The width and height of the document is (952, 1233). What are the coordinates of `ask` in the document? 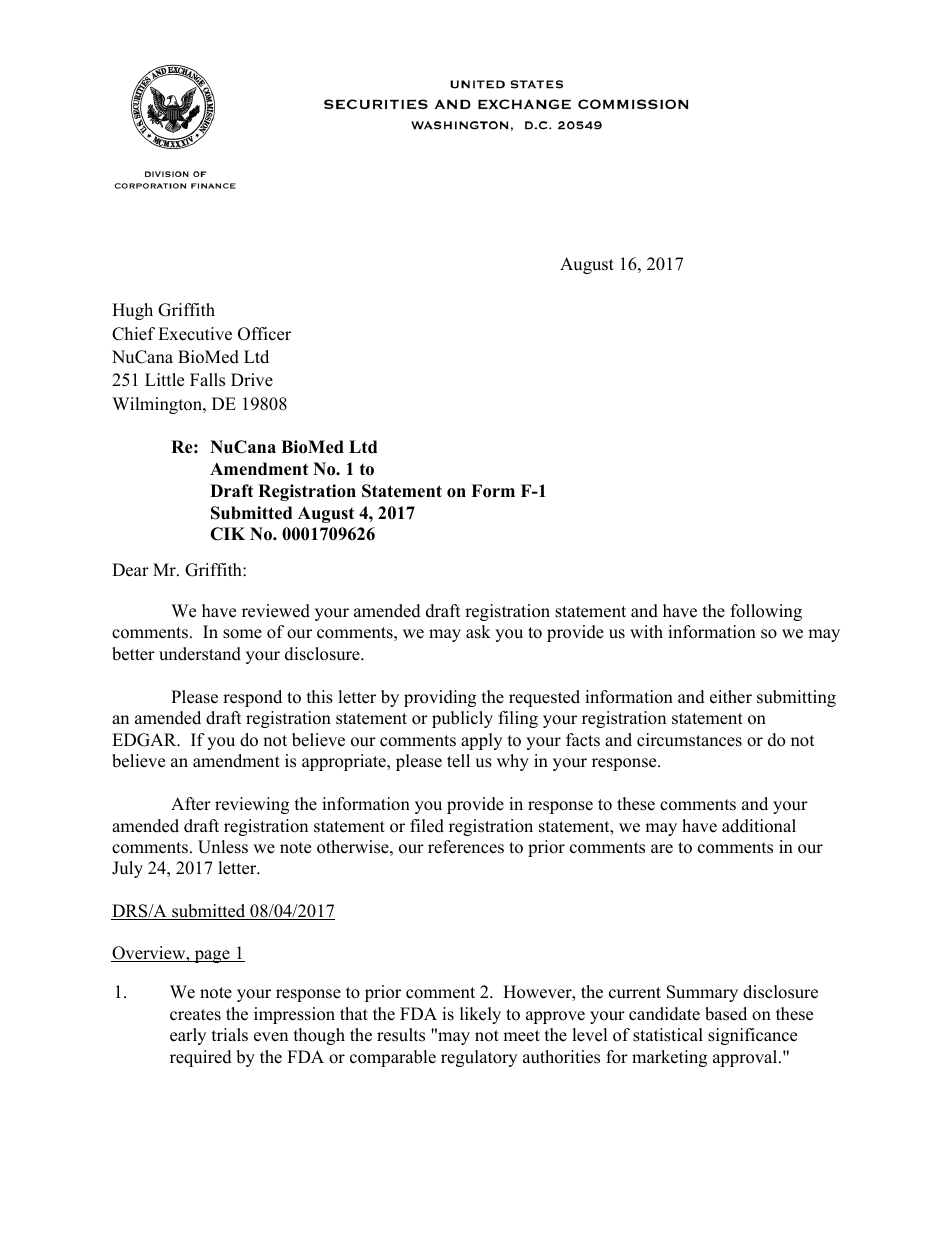 It's located at (478, 632).
